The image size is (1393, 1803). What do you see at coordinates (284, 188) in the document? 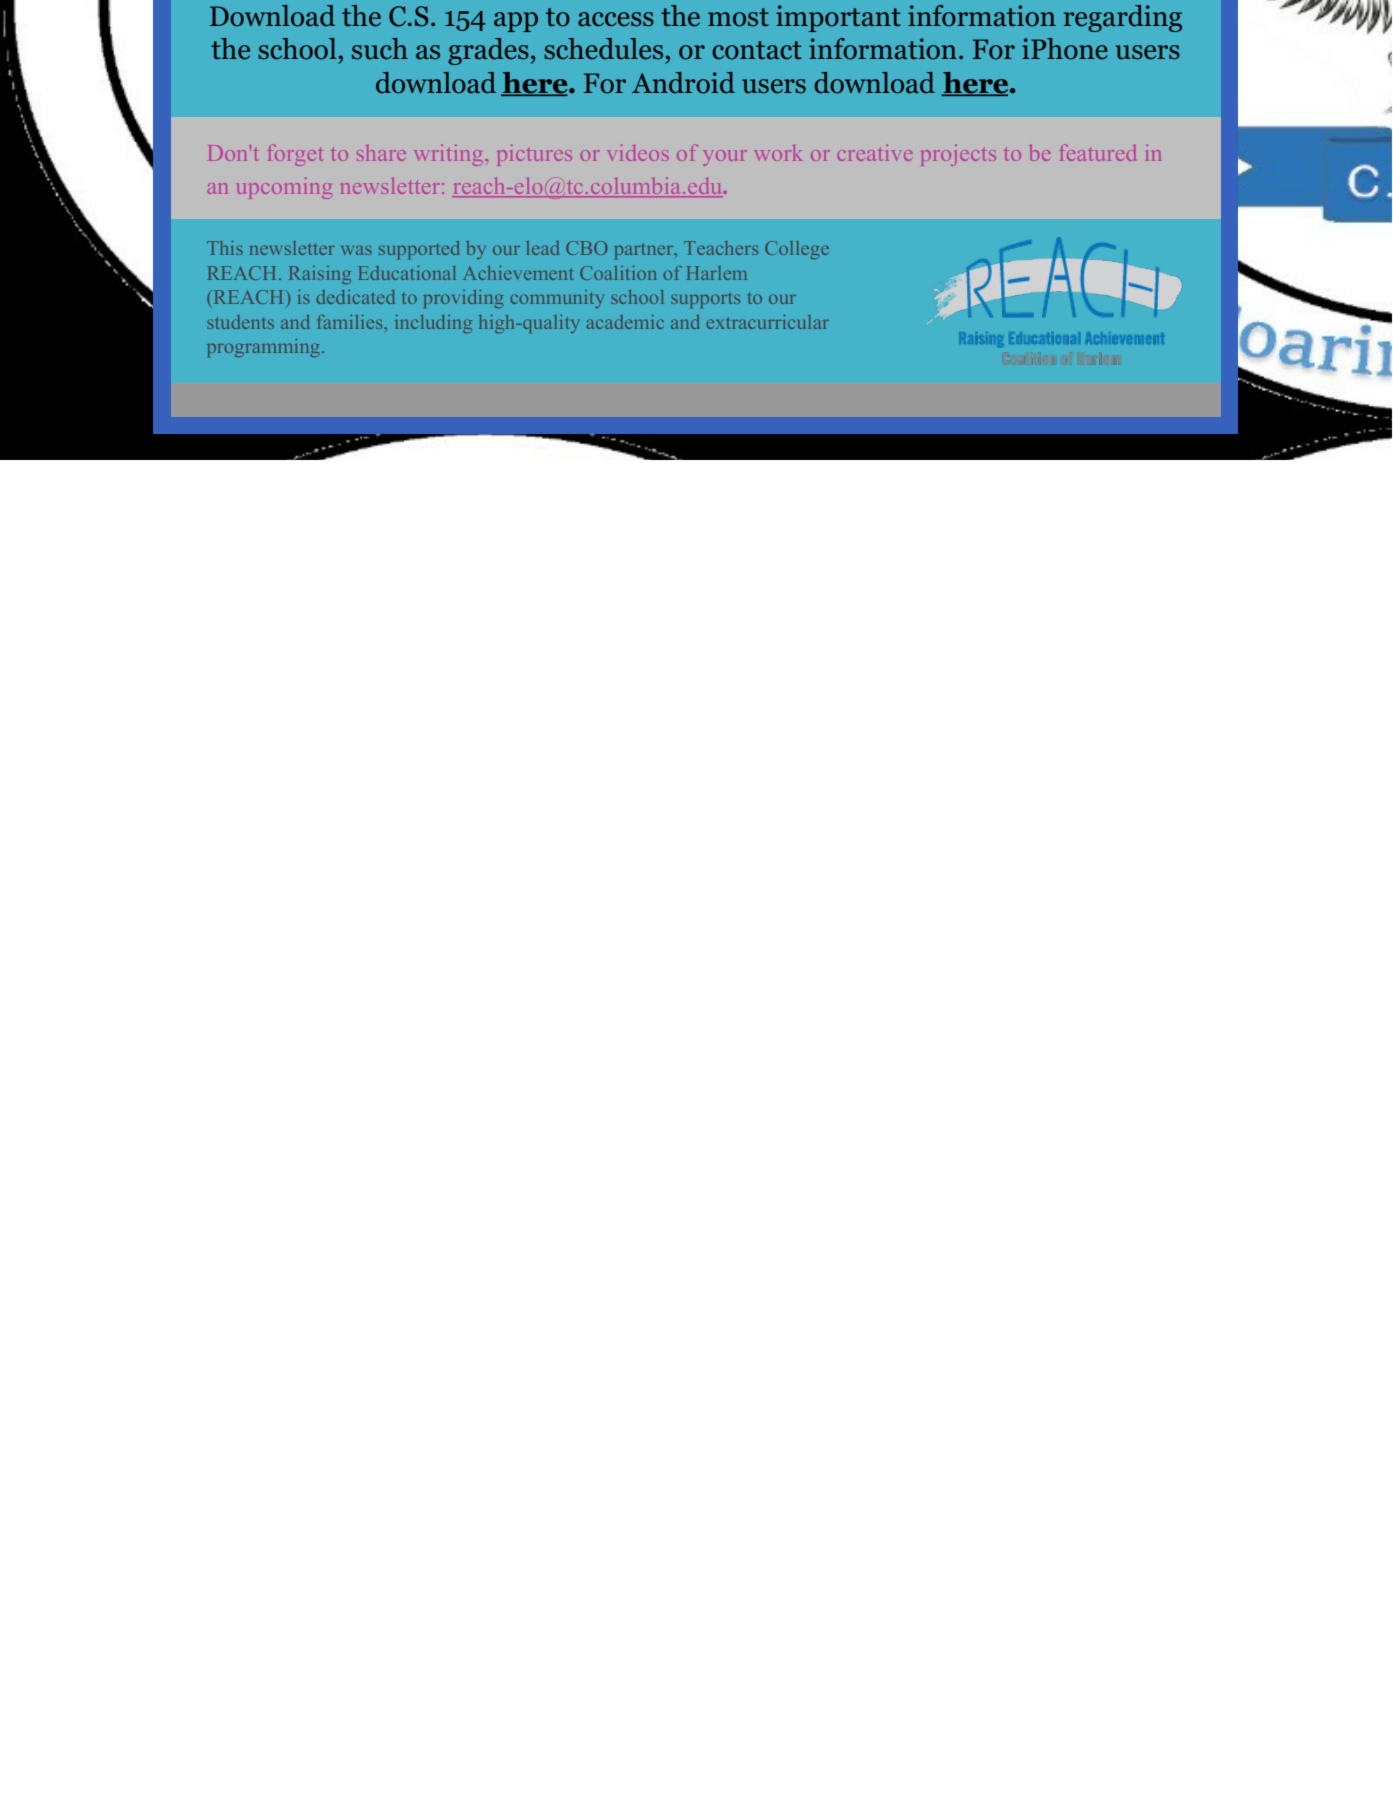
I see `upcoming` at bounding box center [284, 188].
